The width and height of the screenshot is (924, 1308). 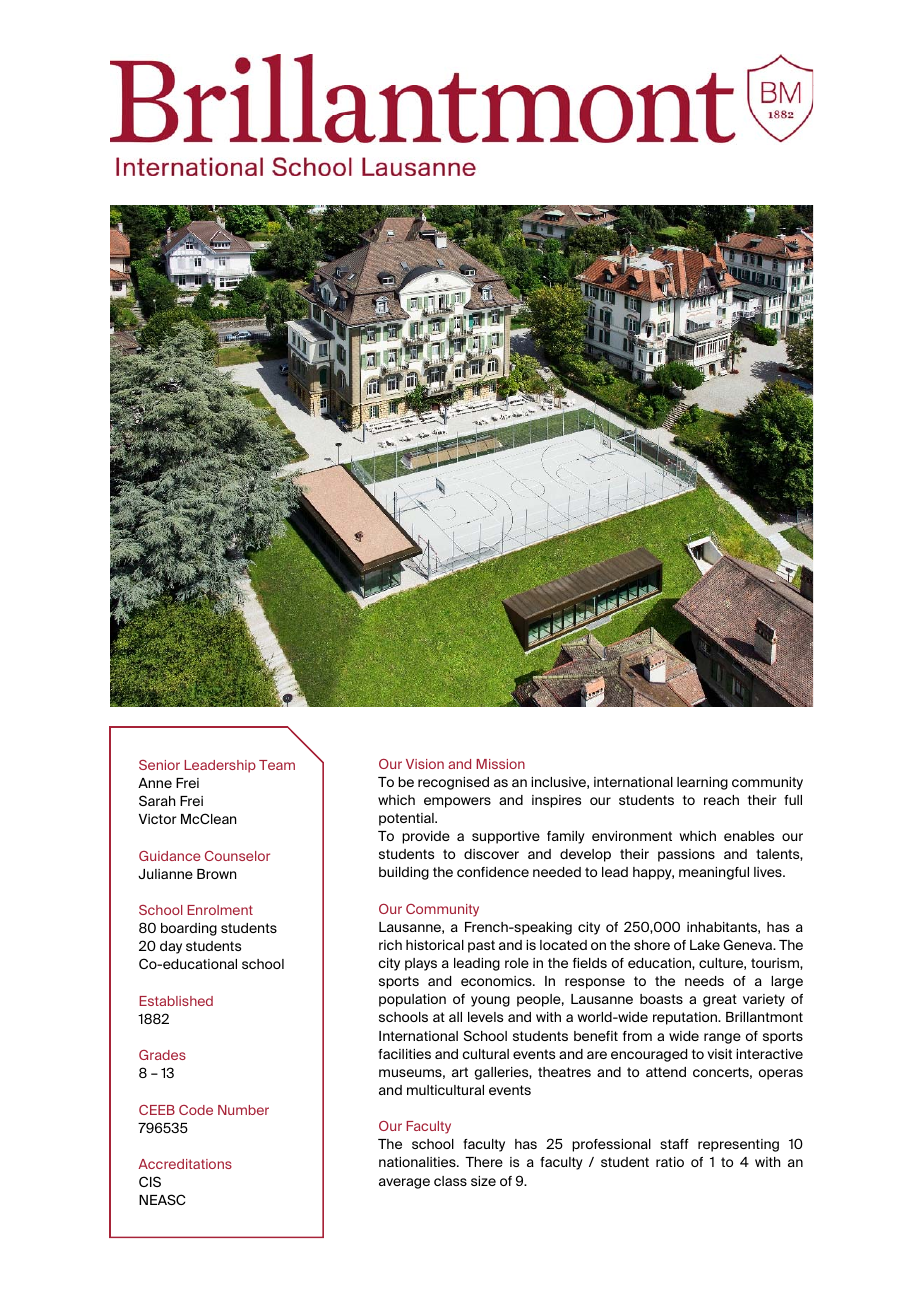 What do you see at coordinates (484, 1162) in the screenshot?
I see `There` at bounding box center [484, 1162].
